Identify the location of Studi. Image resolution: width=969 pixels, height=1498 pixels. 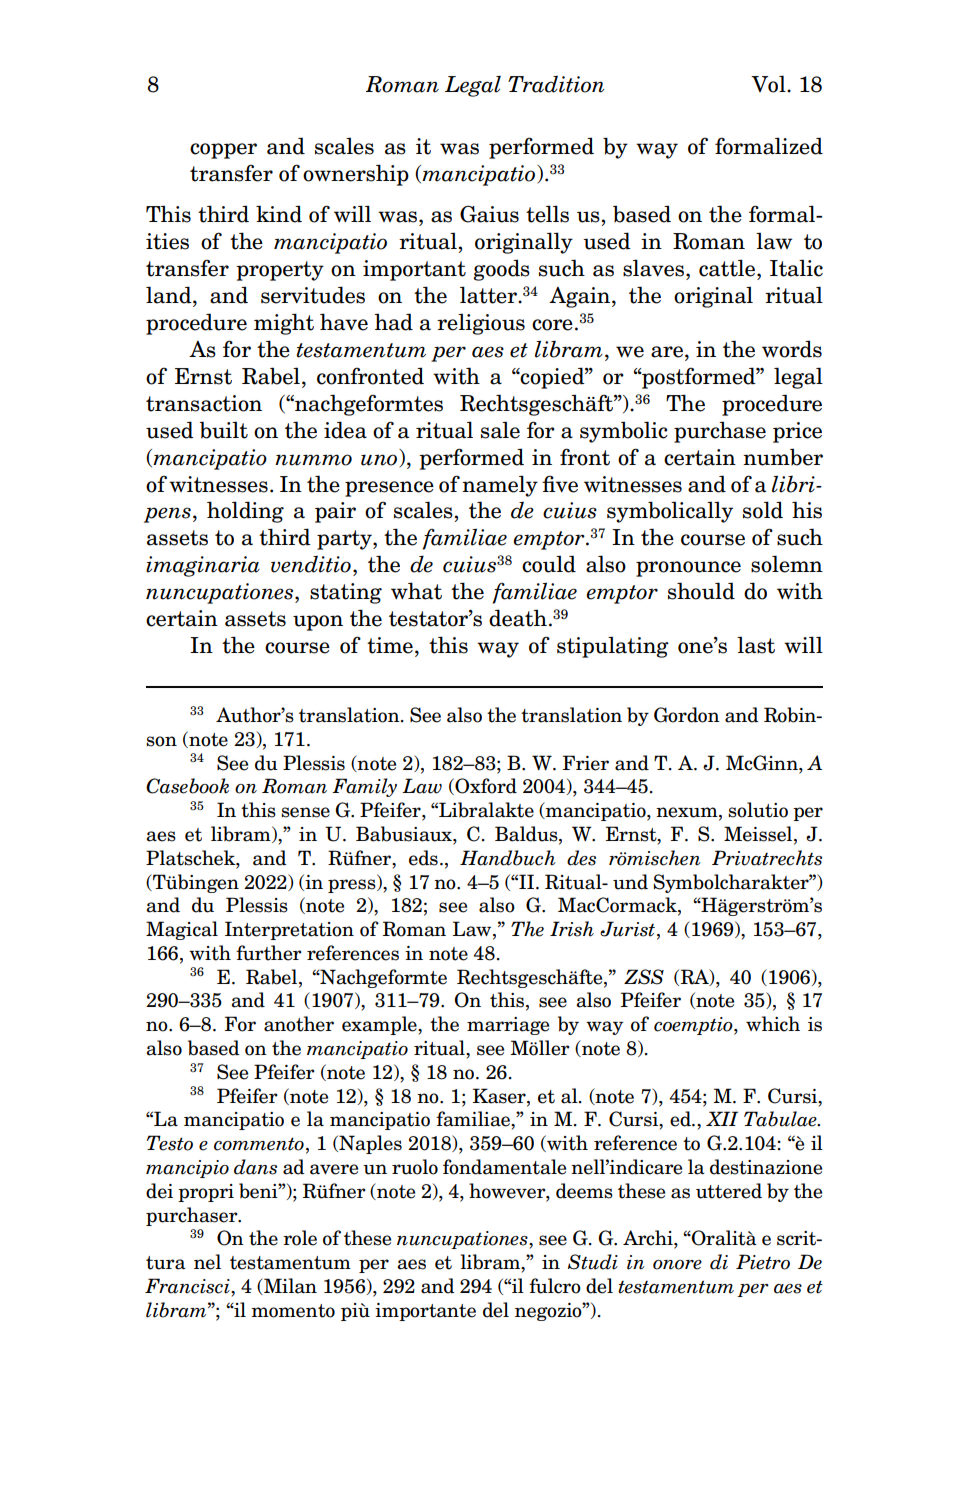
(593, 1262).
